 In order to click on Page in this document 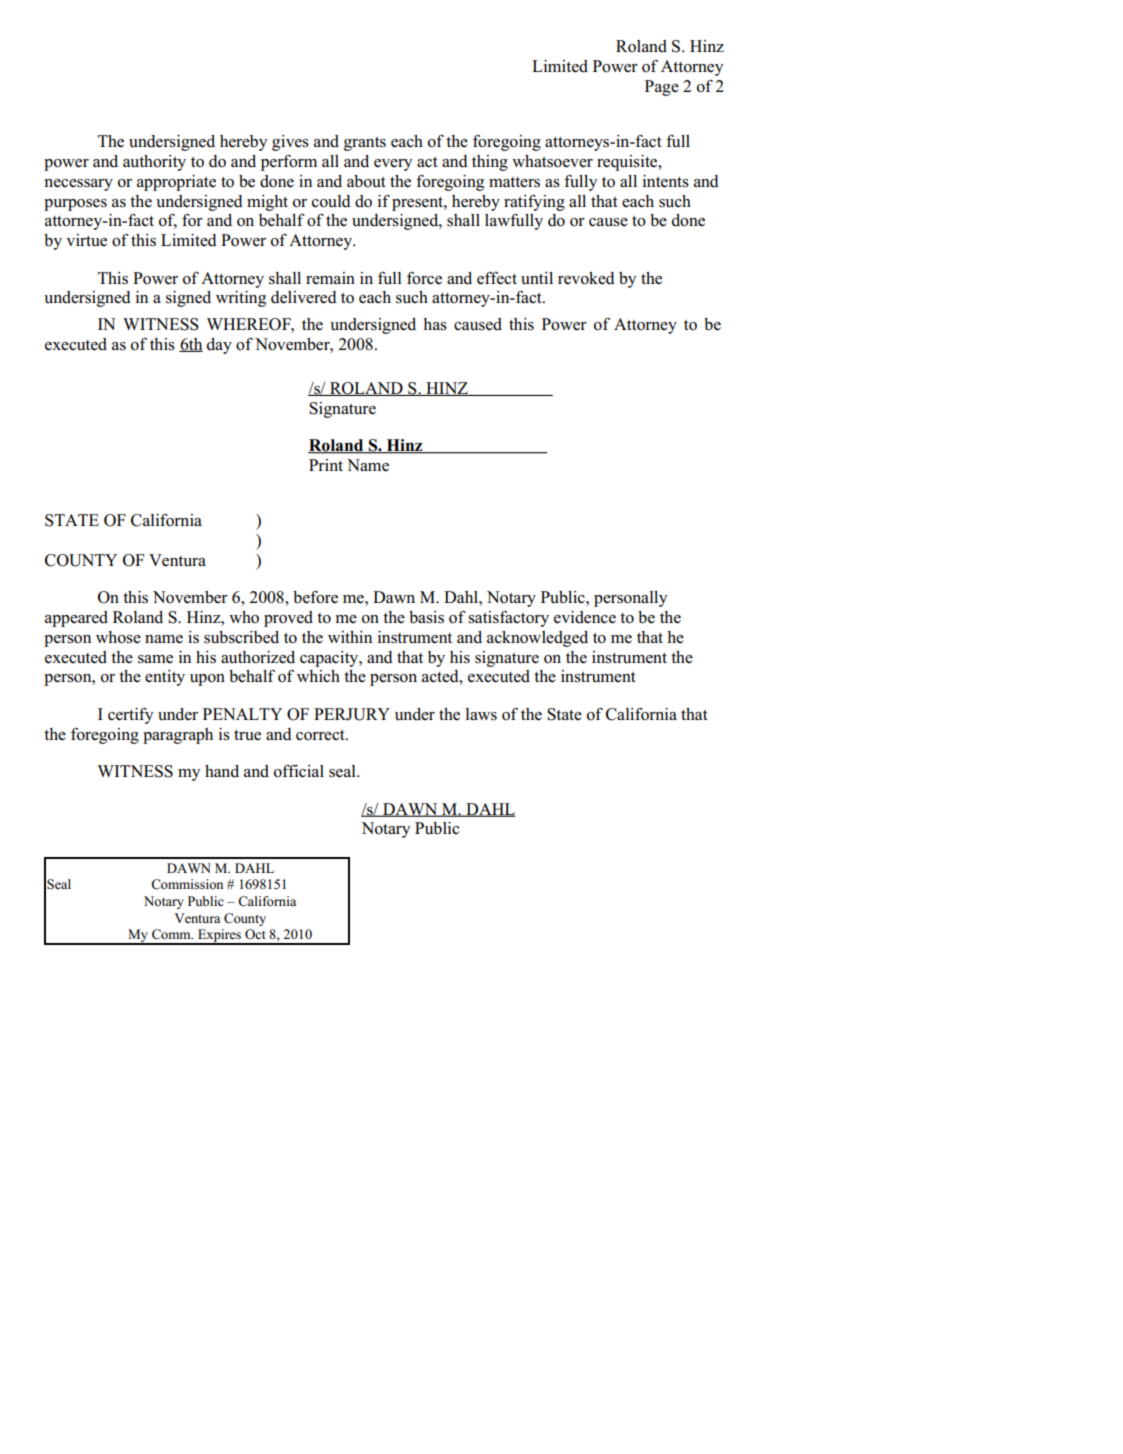, I will do `click(662, 88)`.
